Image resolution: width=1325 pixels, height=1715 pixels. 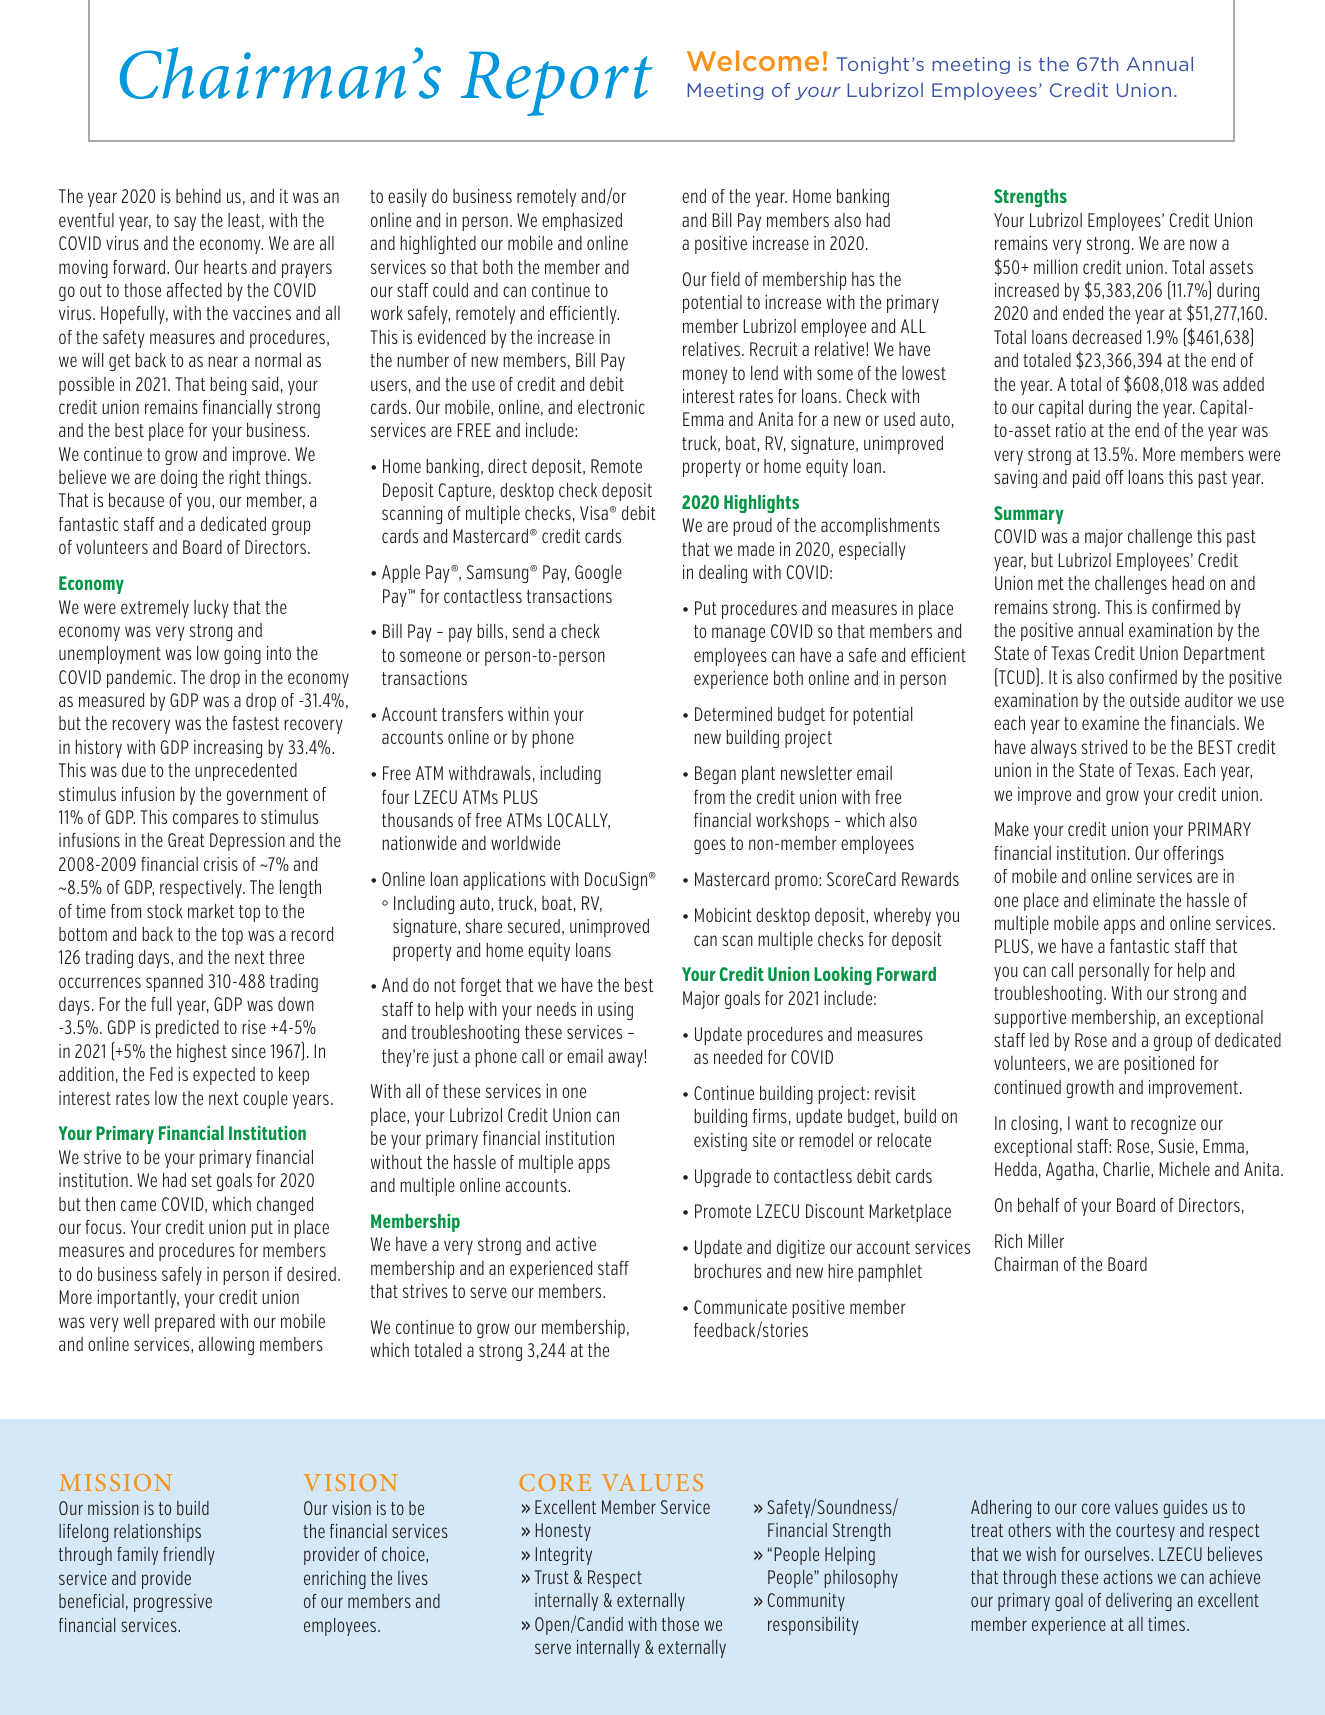 What do you see at coordinates (723, 1178) in the screenshot?
I see `Upgrade` at bounding box center [723, 1178].
